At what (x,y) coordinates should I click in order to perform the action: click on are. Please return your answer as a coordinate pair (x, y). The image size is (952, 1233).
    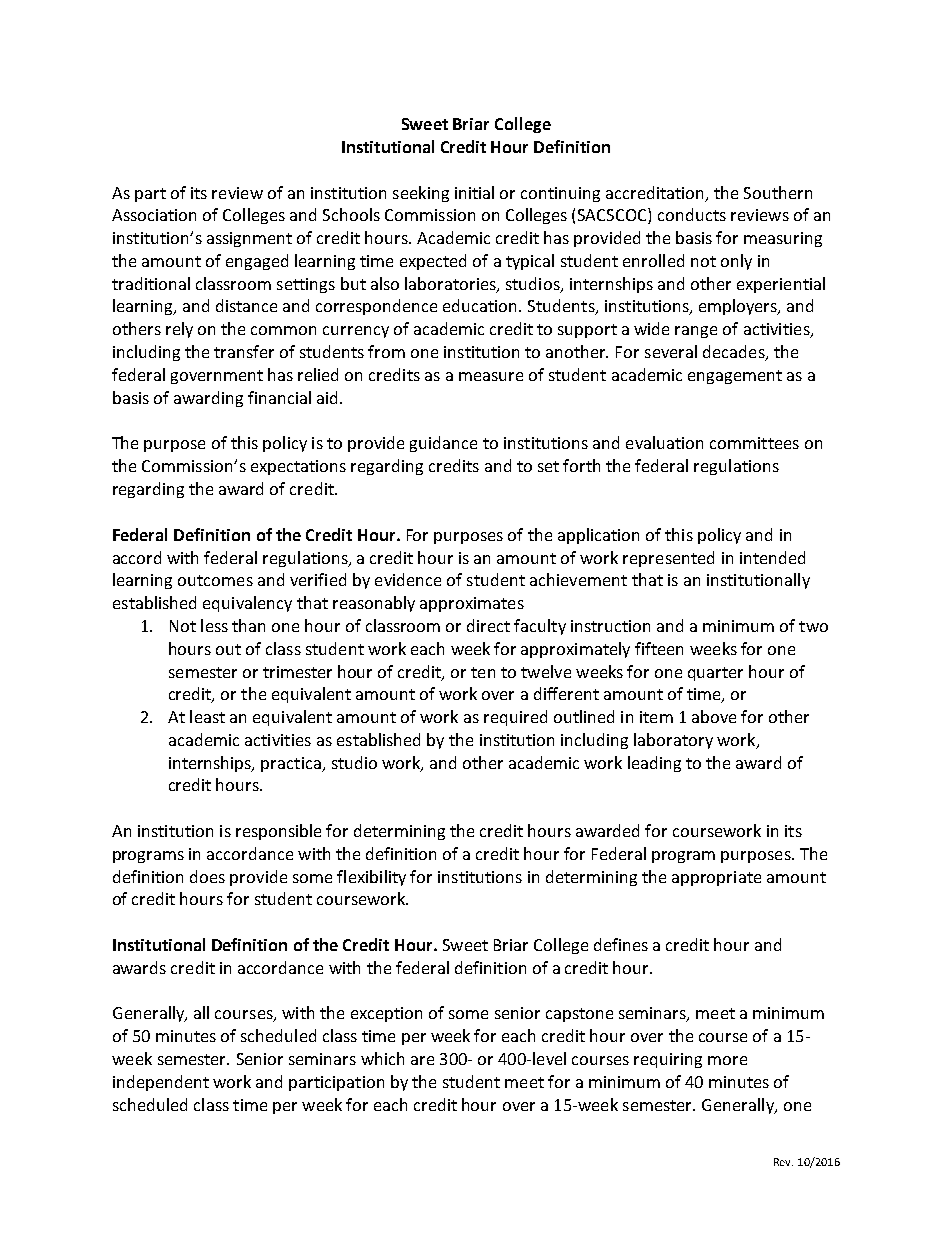
    Looking at the image, I should click on (422, 1060).
